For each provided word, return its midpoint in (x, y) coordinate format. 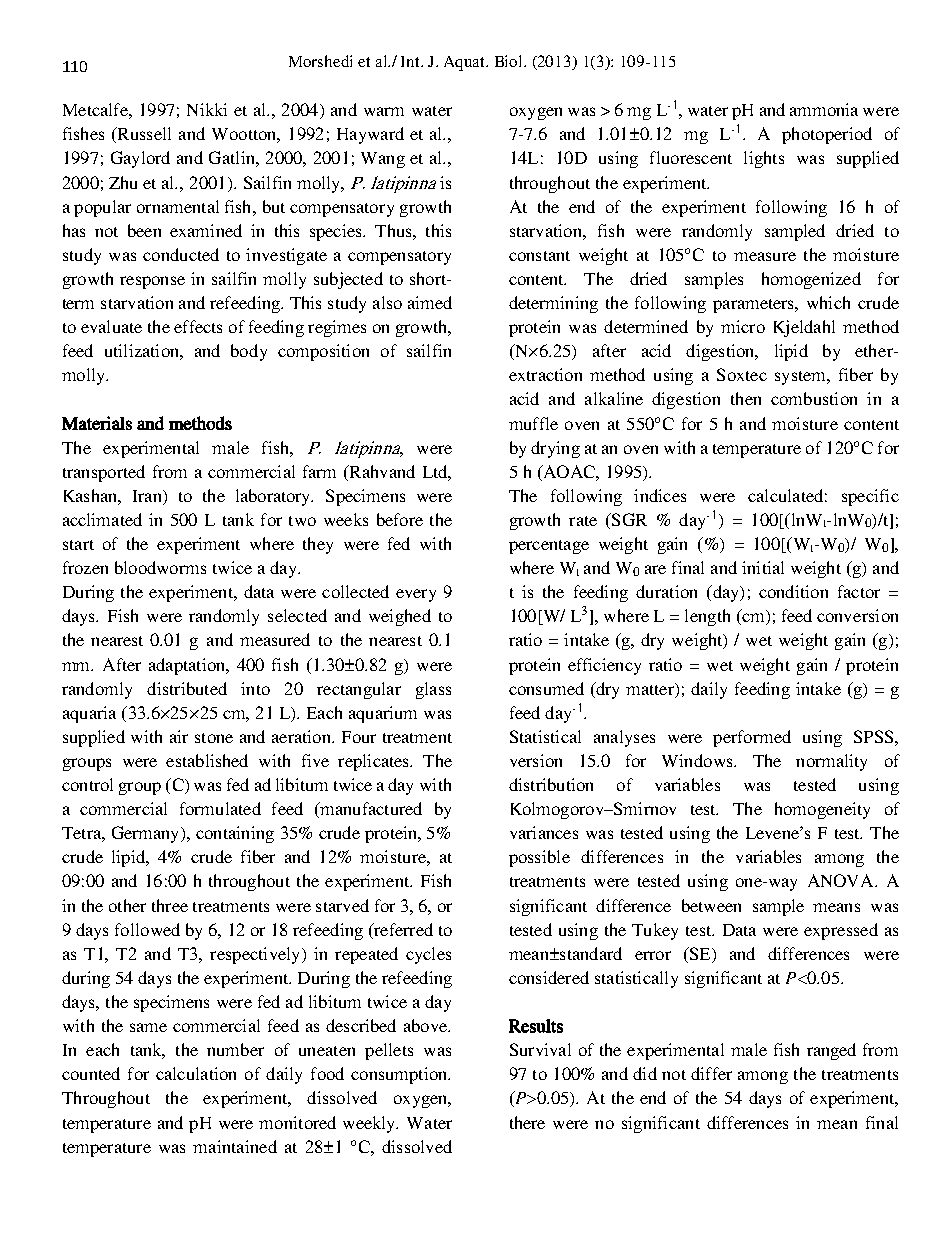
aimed (430, 302)
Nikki (207, 109)
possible (539, 858)
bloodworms (160, 567)
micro (743, 326)
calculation (196, 1073)
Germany (147, 834)
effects (198, 326)
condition (793, 591)
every (416, 595)
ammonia (824, 109)
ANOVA (842, 880)
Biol (510, 61)
